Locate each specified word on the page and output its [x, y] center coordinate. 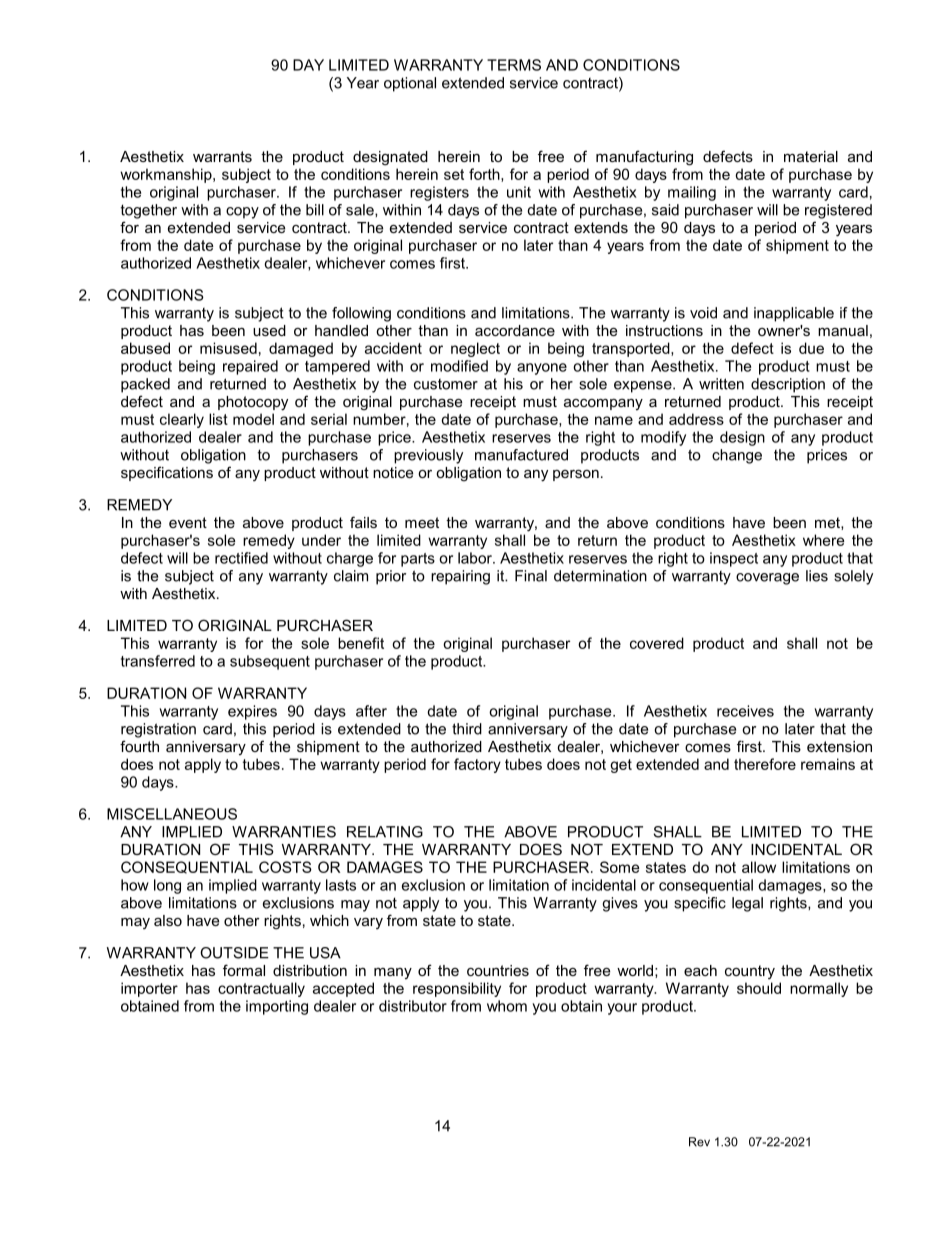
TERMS [514, 65]
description [788, 385]
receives [745, 711]
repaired [250, 367]
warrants [222, 156]
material [811, 156]
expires [252, 712]
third [467, 729]
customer [446, 384]
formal [244, 970]
